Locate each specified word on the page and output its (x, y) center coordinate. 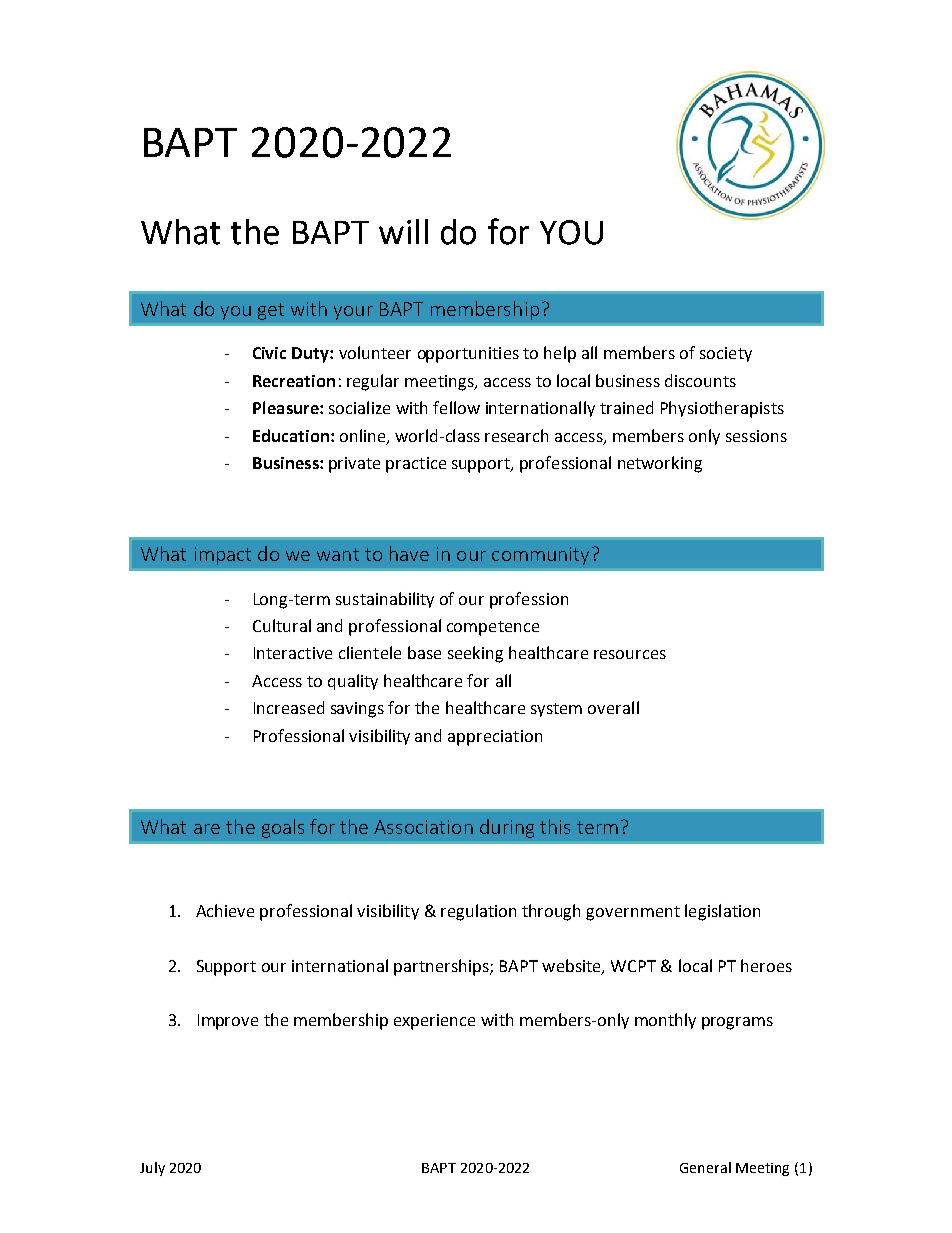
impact (223, 556)
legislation (722, 912)
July (152, 1169)
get (271, 311)
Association (423, 827)
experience (434, 1022)
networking (660, 464)
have (409, 553)
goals (283, 828)
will (403, 231)
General (705, 1167)
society (726, 354)
